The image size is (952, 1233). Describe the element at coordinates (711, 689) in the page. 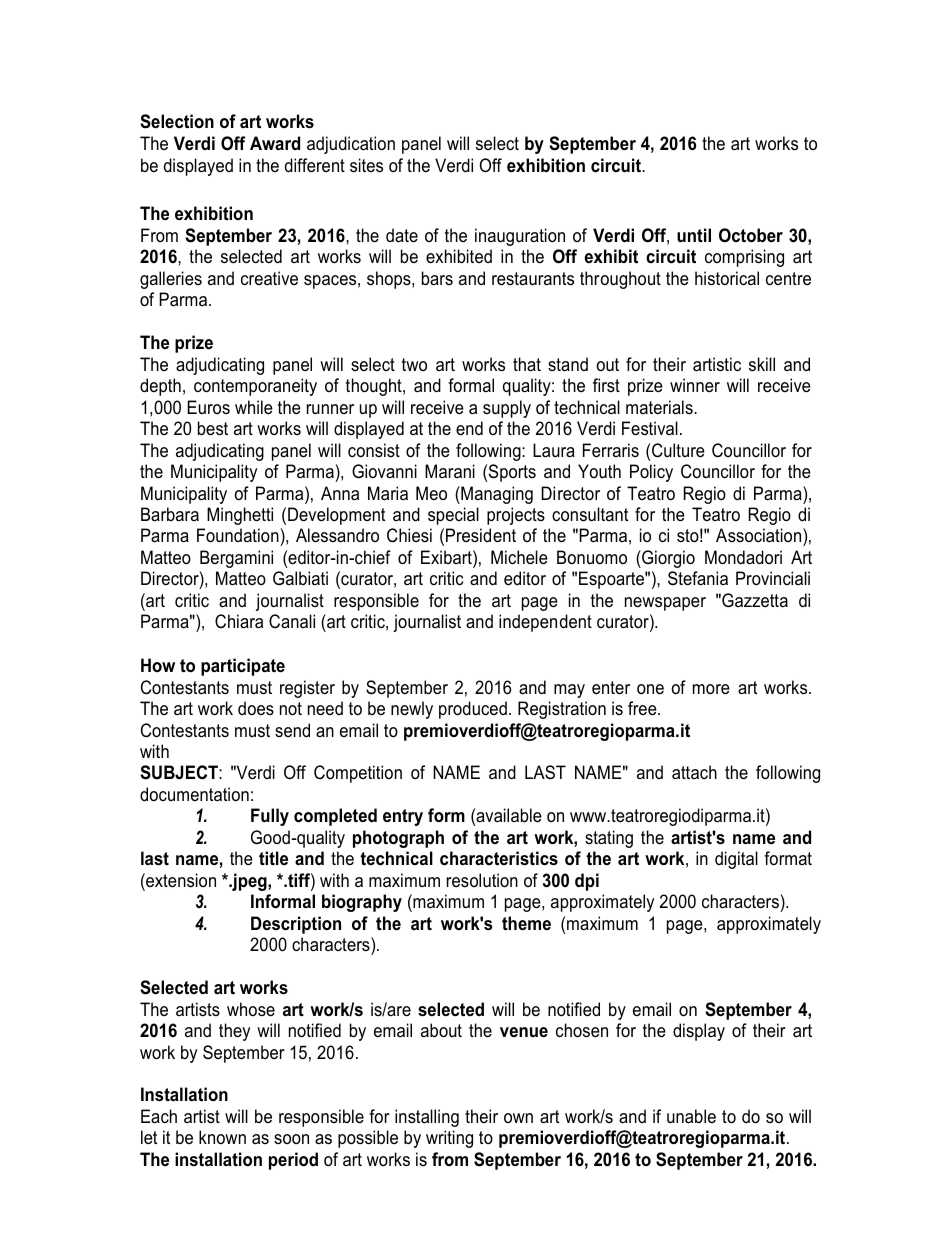

I see `more` at that location.
